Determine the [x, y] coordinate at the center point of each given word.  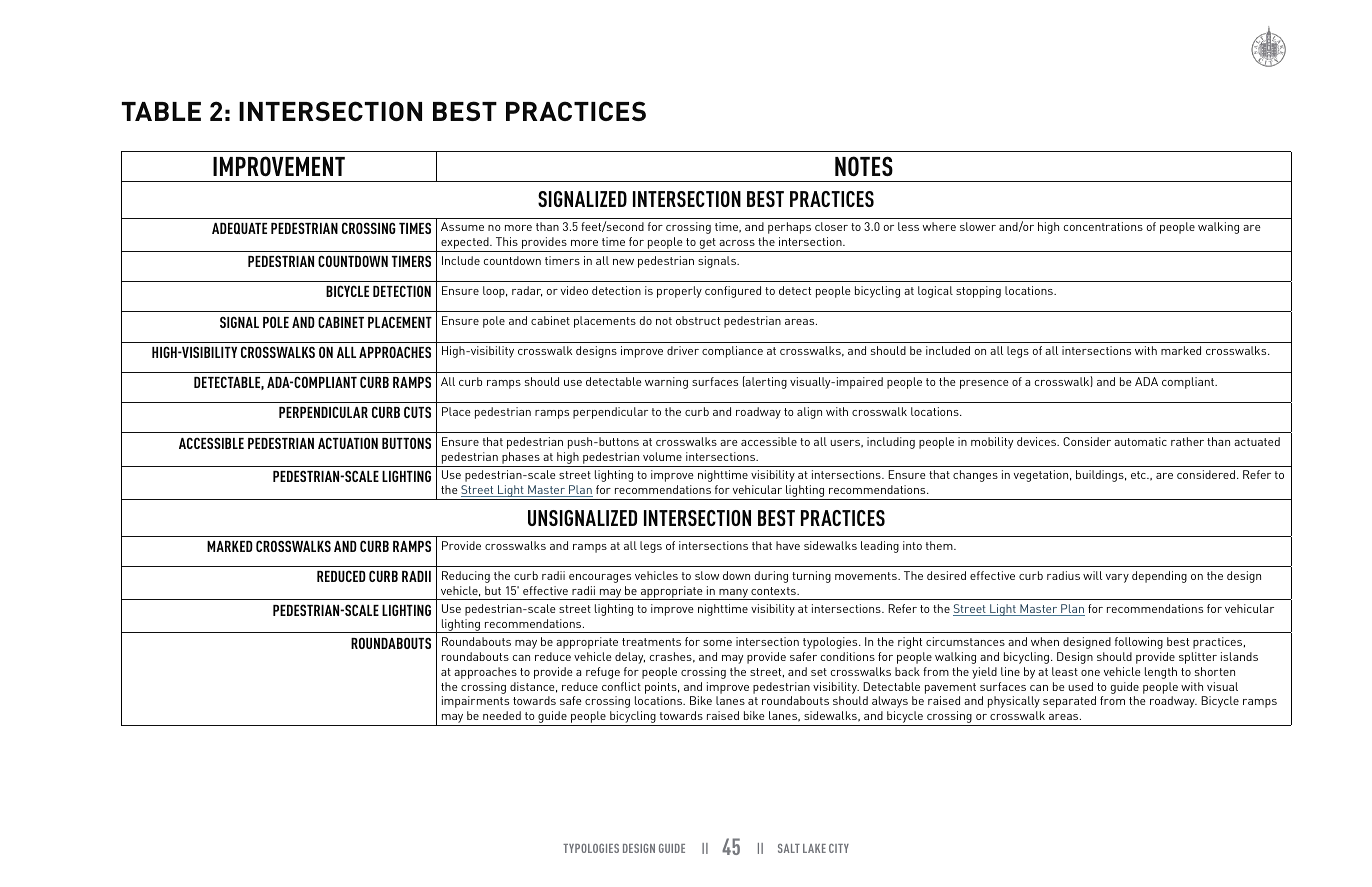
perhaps [789, 228]
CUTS [417, 412]
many [733, 594]
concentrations [1103, 226]
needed [502, 715]
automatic [1140, 441]
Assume [462, 226]
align [809, 413]
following [1139, 643]
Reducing [466, 577]
